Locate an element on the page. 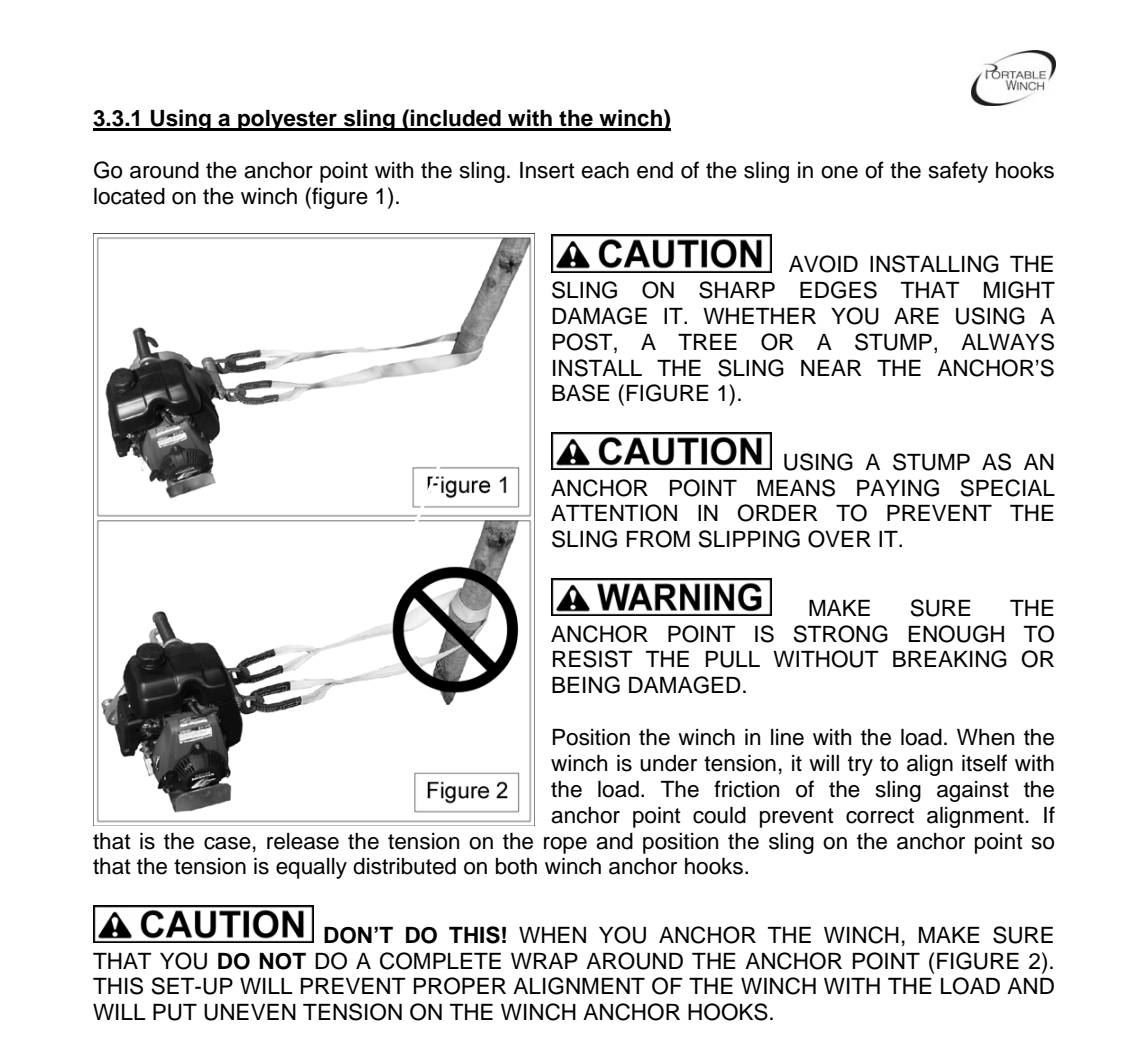 The height and width of the document is (1063, 1148). correct is located at coordinates (880, 816).
